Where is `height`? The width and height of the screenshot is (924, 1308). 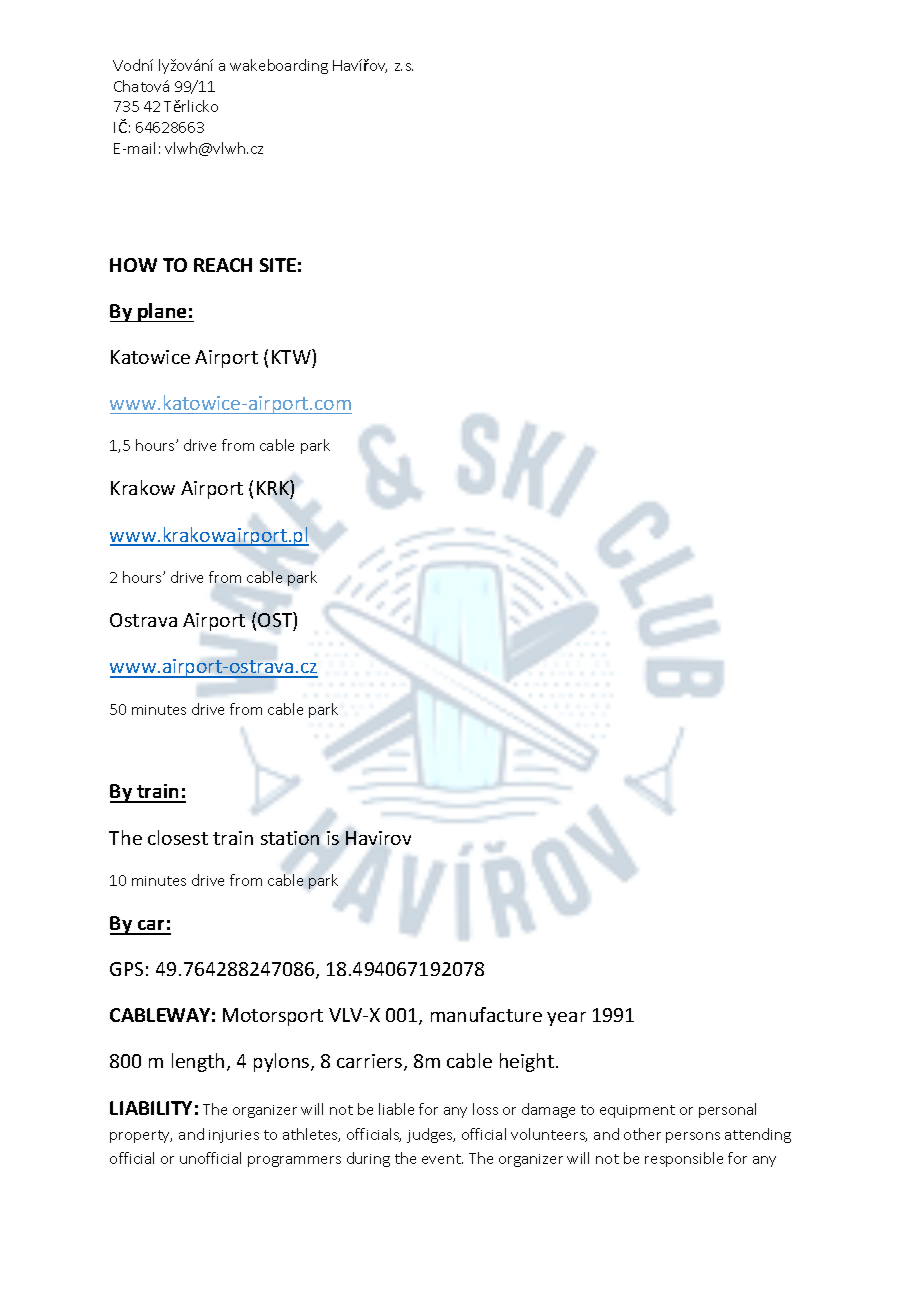
height is located at coordinates (527, 1062).
